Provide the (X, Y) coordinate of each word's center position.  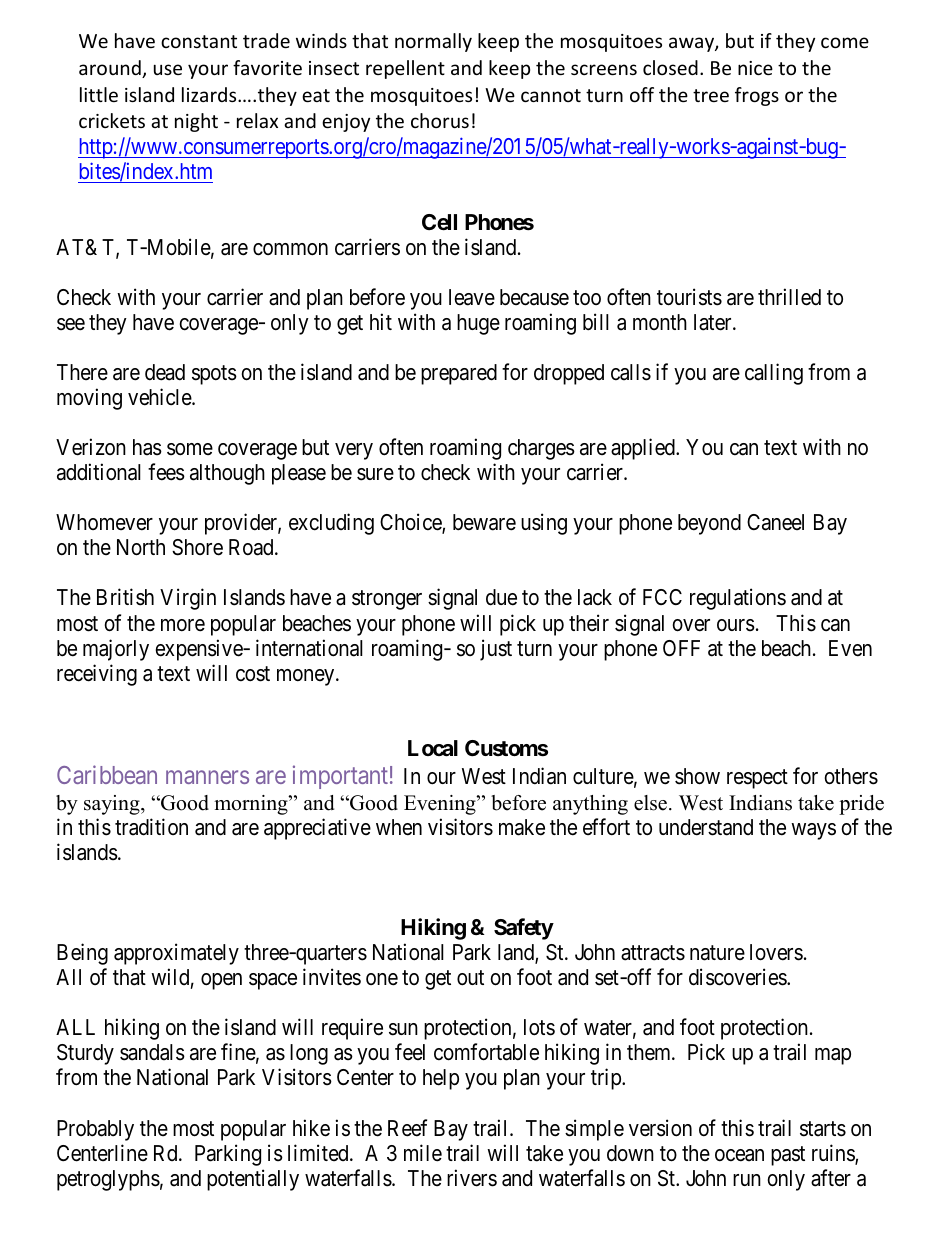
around (111, 69)
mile (423, 1153)
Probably (95, 1130)
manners (207, 777)
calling (774, 374)
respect (757, 779)
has (147, 447)
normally (433, 42)
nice (755, 68)
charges (541, 449)
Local (433, 748)
